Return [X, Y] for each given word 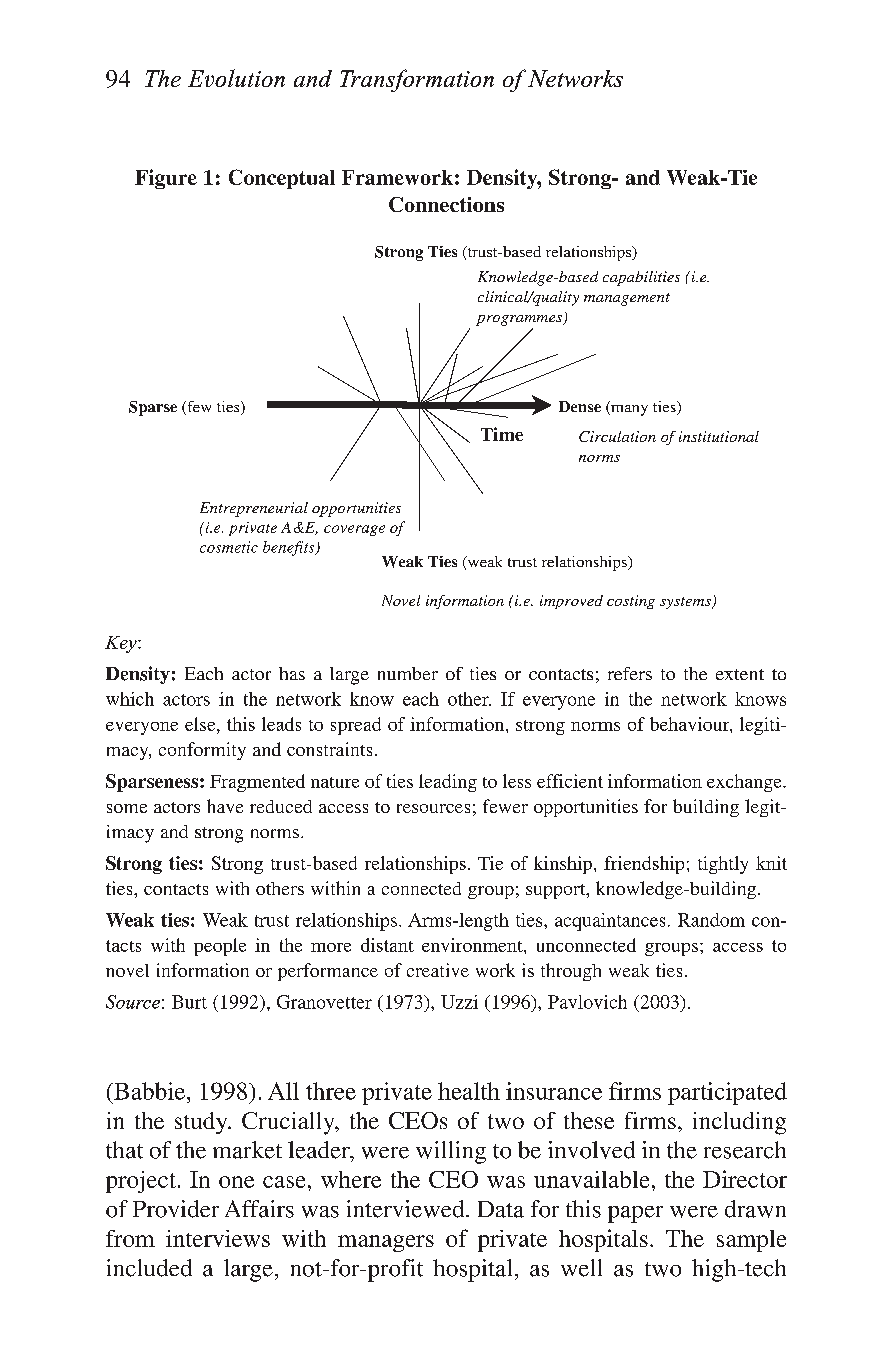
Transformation [417, 80]
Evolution [236, 78]
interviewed [407, 1209]
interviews [218, 1238]
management [627, 299]
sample [751, 1241]
